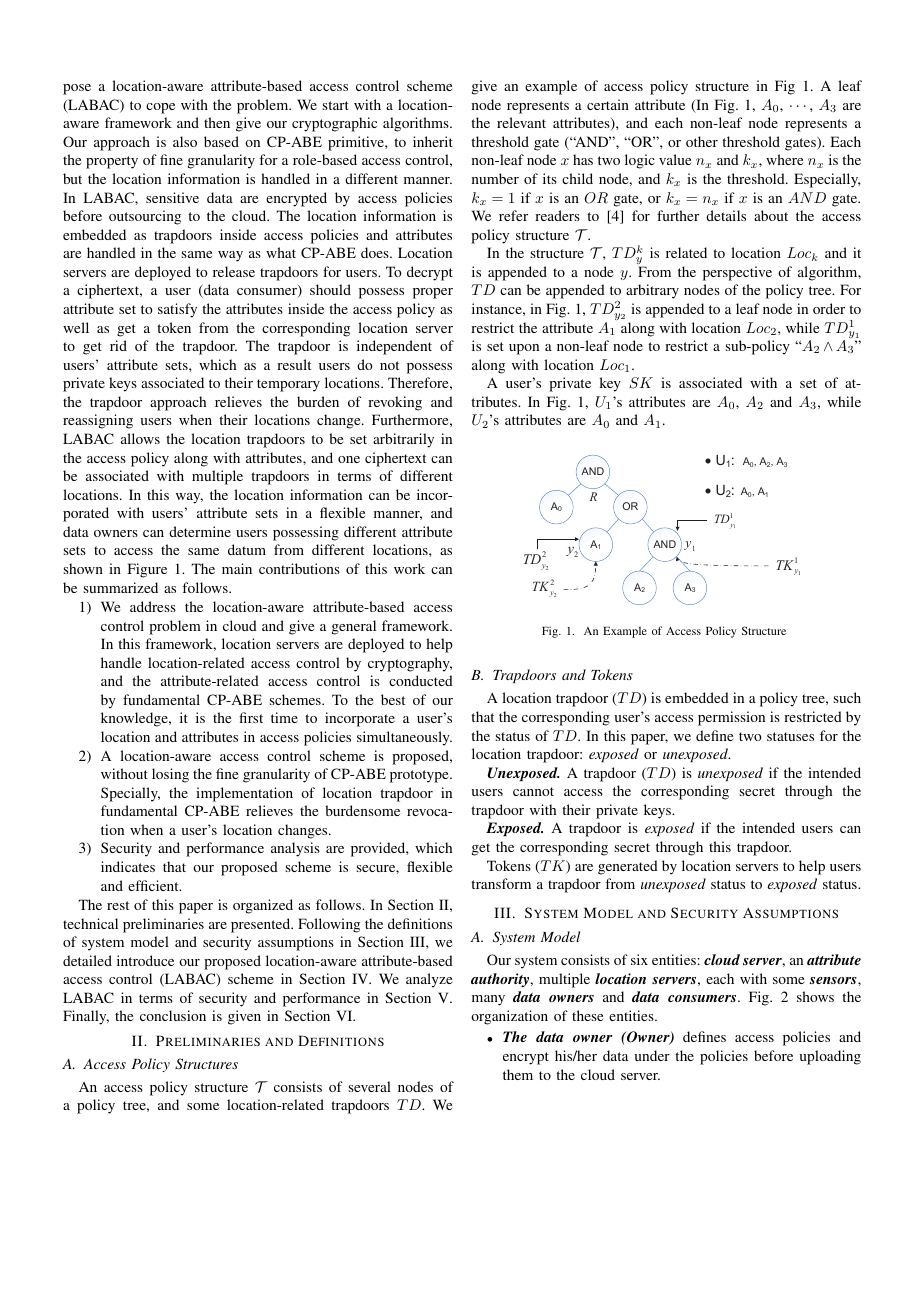  I want to click on prototype, so click(420, 776).
